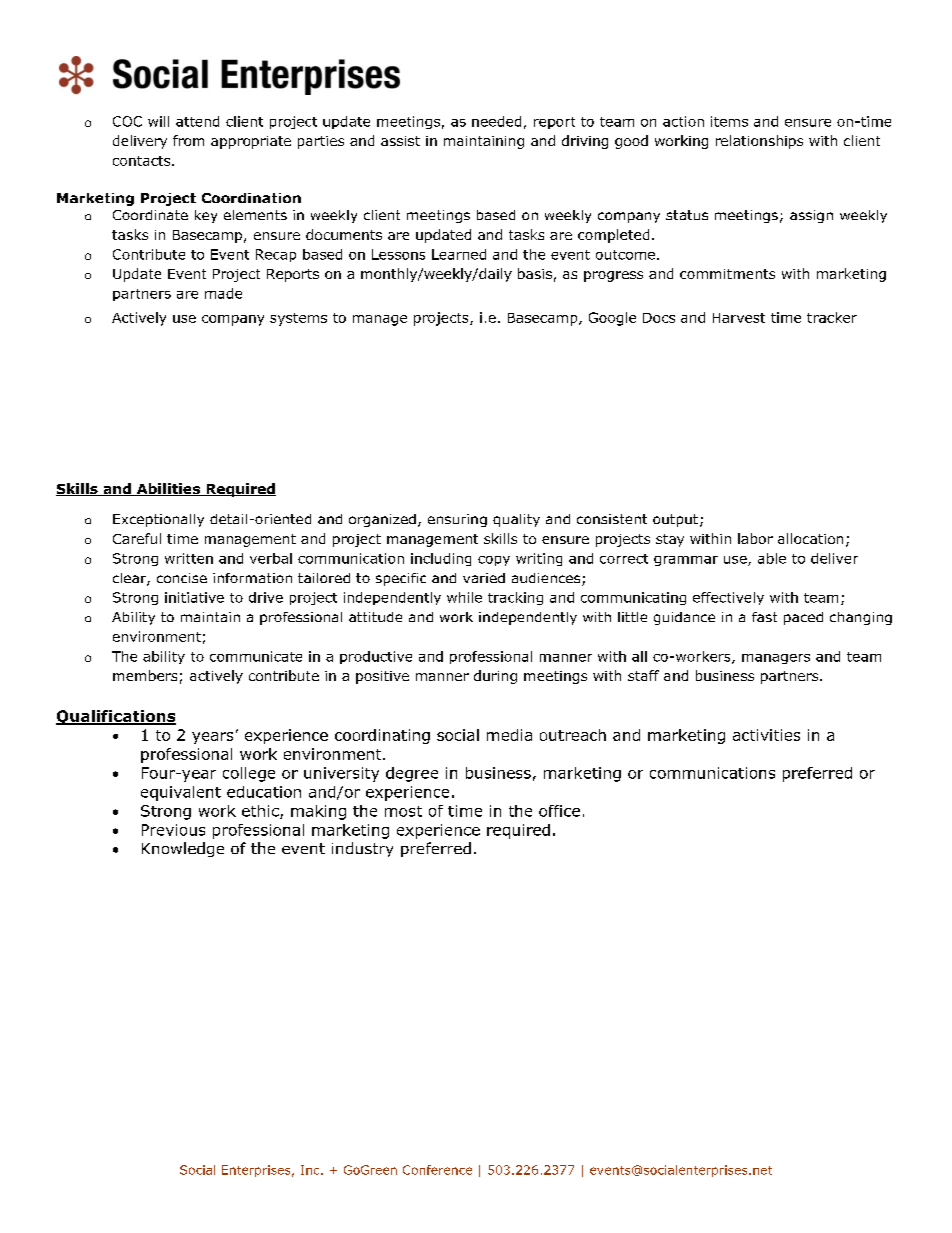 The image size is (952, 1233). Describe the element at coordinates (362, 849) in the screenshot. I see `industry` at that location.
